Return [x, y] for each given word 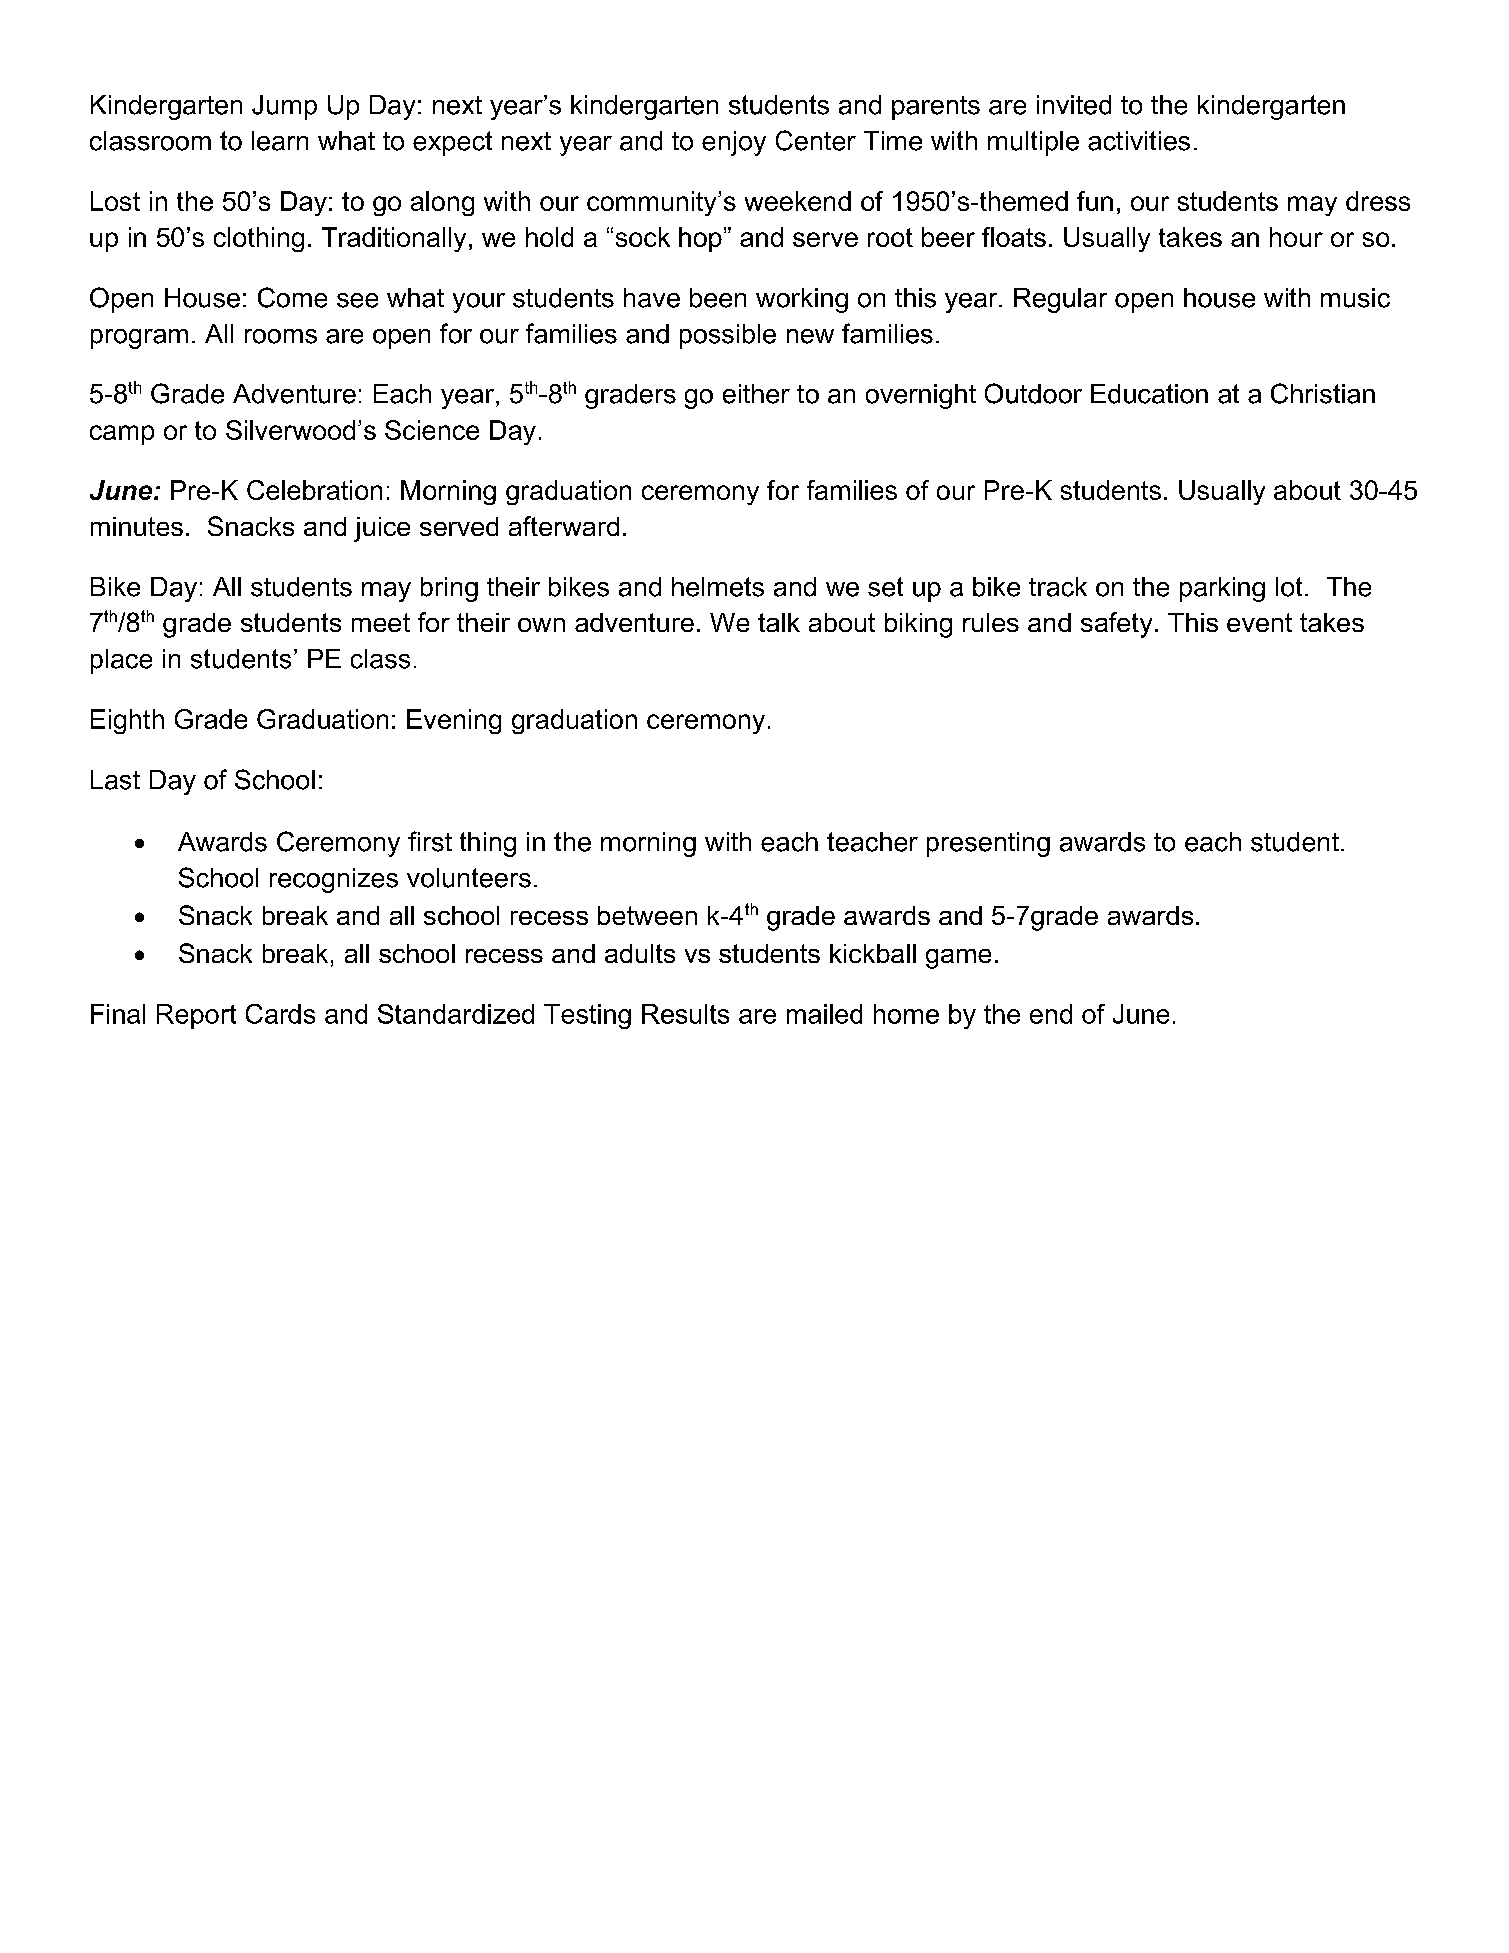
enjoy [734, 143]
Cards [280, 1014]
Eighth [127, 721]
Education [1149, 394]
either [756, 394]
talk [779, 622]
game [958, 959]
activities [1139, 141]
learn [280, 141]
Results [685, 1014]
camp [122, 435]
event [1259, 622]
